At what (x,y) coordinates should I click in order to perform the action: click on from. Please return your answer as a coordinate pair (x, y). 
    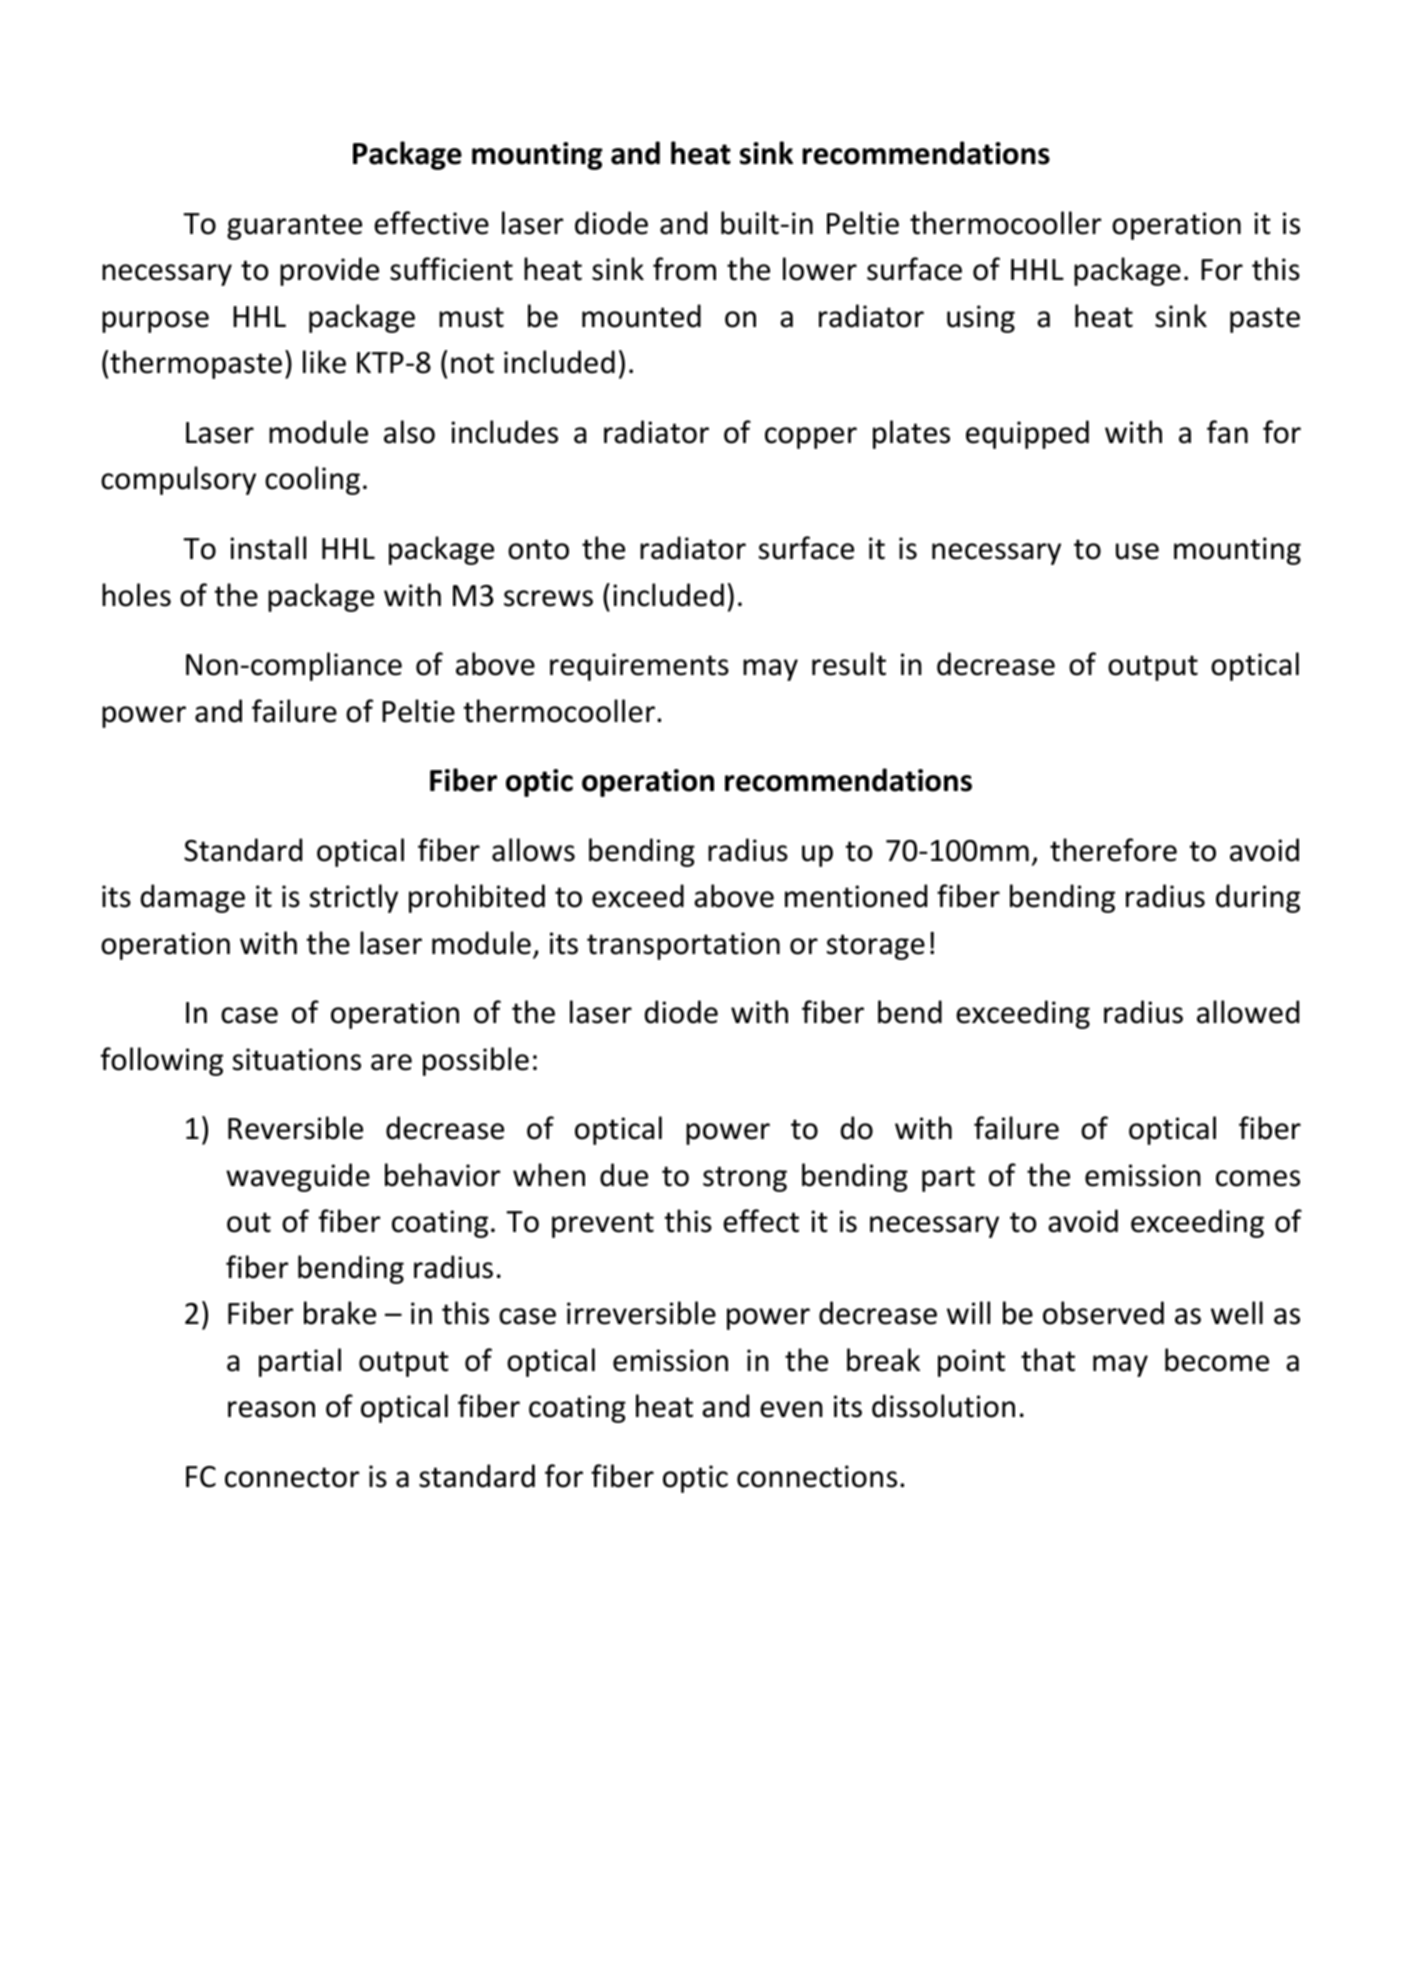
    Looking at the image, I should click on (684, 269).
